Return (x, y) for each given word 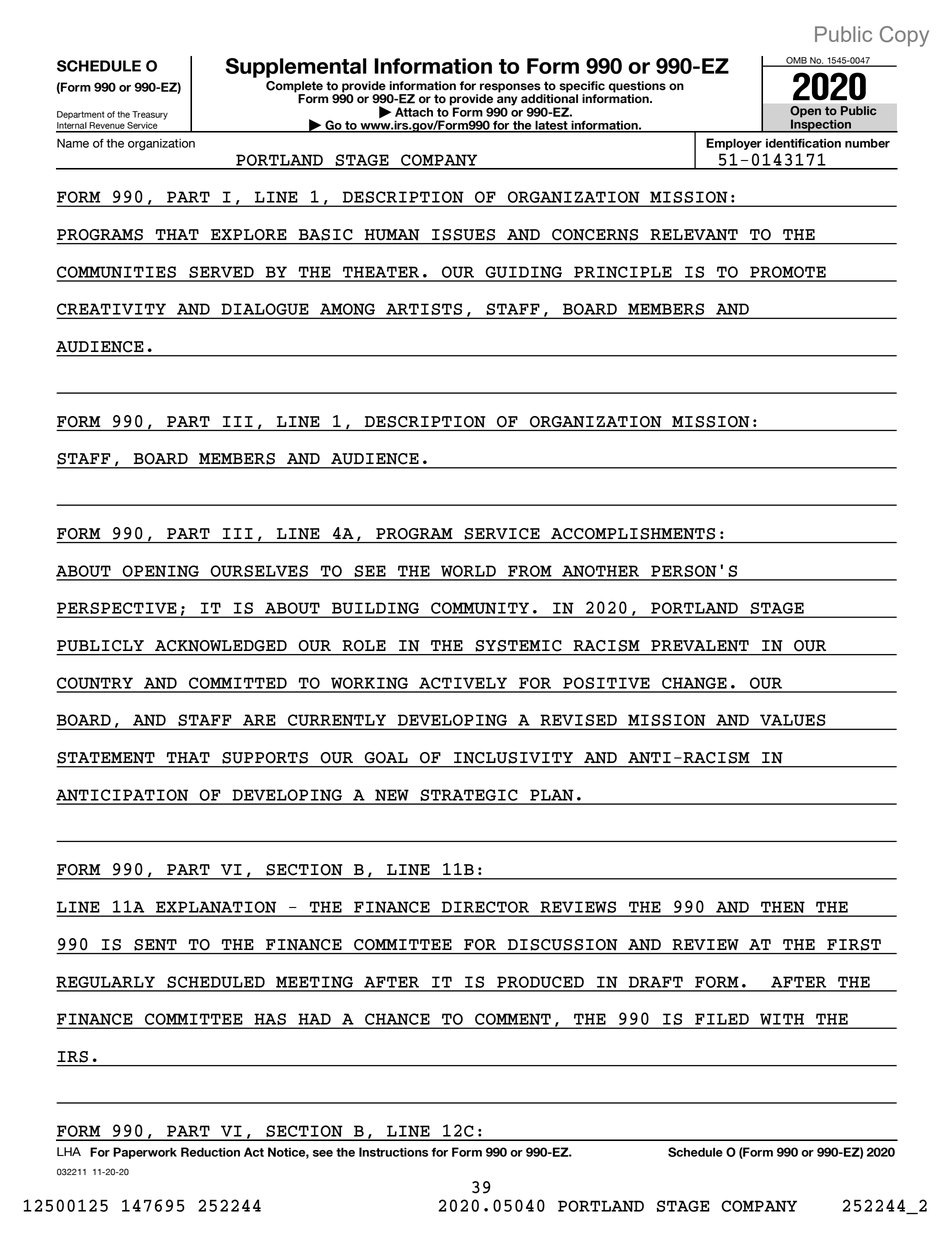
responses (511, 89)
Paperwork (145, 1153)
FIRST (854, 945)
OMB (796, 61)
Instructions (393, 1152)
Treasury (150, 115)
